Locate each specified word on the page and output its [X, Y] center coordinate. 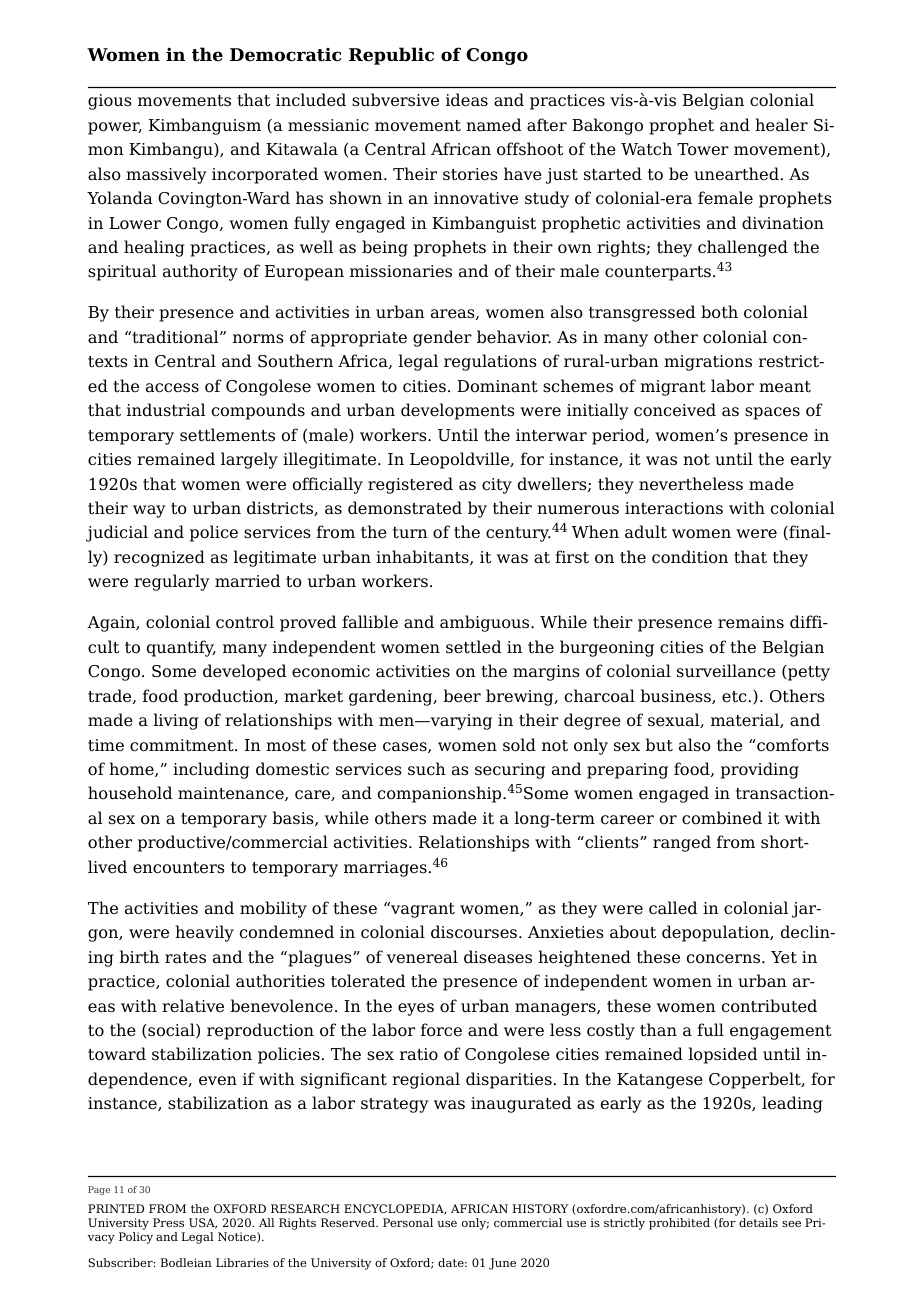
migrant [673, 388]
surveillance [726, 671]
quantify [181, 648]
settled [473, 647]
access [172, 388]
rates [185, 958]
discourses [474, 932]
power [115, 128]
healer [781, 125]
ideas [467, 100]
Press [168, 1222]
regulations [490, 362]
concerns [725, 959]
